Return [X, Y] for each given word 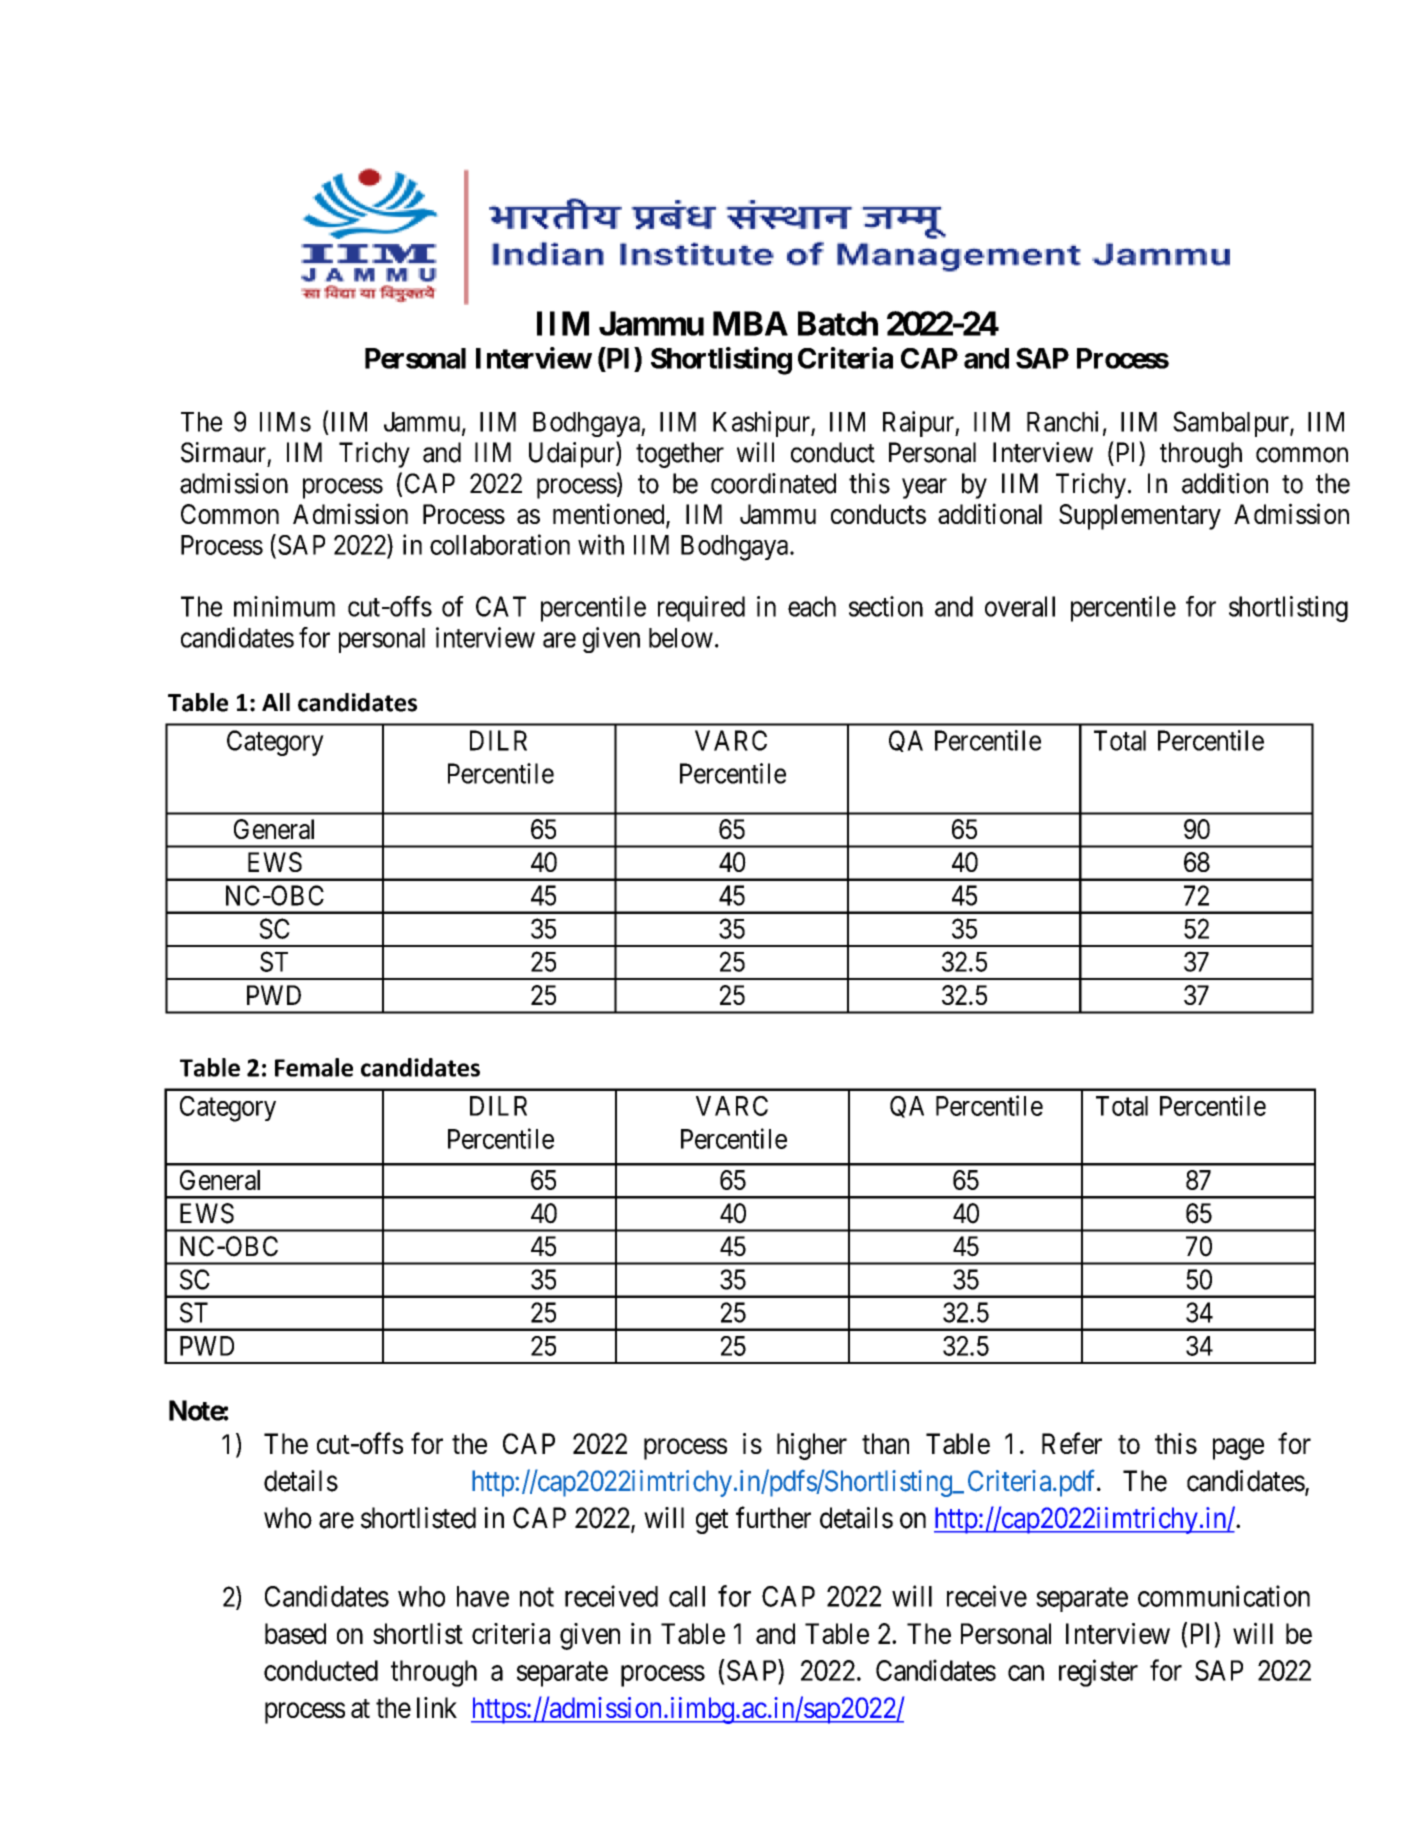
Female [314, 1067]
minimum [284, 606]
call [687, 1596]
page [1238, 1449]
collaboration [500, 544]
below [681, 638]
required [701, 609]
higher [812, 1446]
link [437, 1707]
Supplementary [1140, 517]
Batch [838, 323]
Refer [1072, 1443]
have [483, 1596]
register [1098, 1673]
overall [1020, 606]
